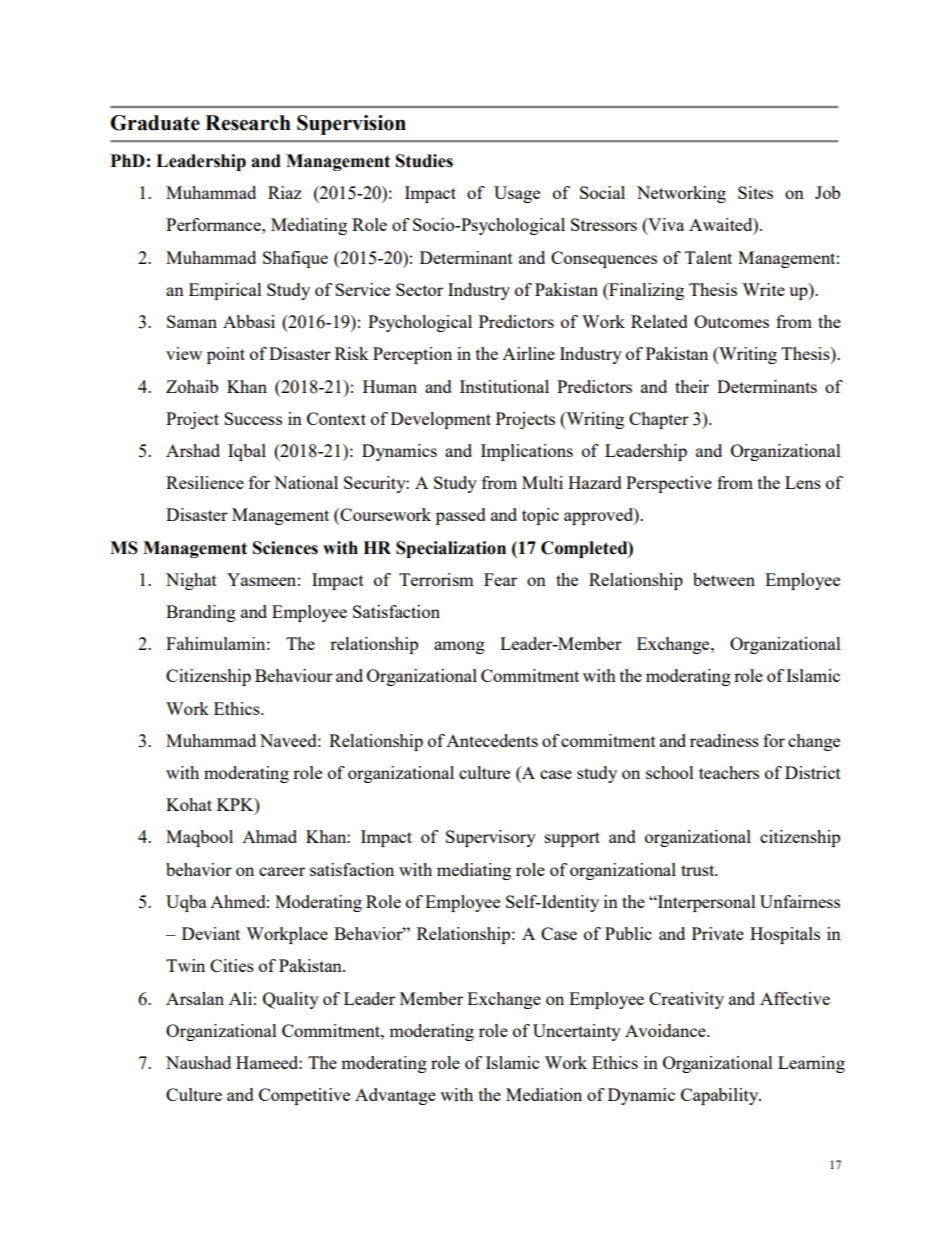  What do you see at coordinates (803, 482) in the page?
I see `Lens` at bounding box center [803, 482].
